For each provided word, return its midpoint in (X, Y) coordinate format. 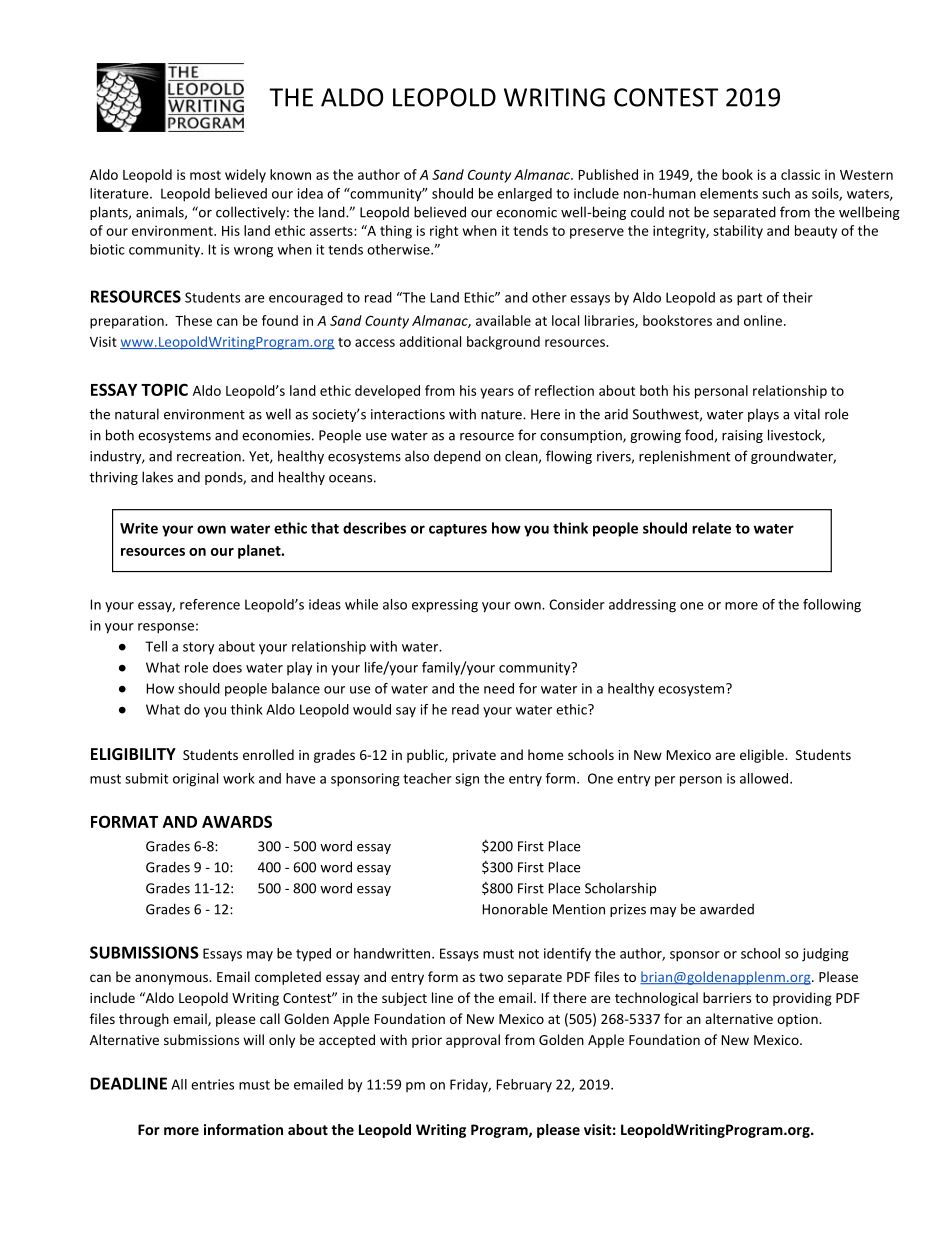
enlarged (525, 195)
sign (467, 780)
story (198, 648)
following (832, 606)
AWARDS (237, 821)
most (205, 175)
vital (807, 414)
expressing (445, 606)
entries (212, 1084)
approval (473, 1041)
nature (502, 415)
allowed (764, 778)
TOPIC (164, 389)
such (776, 193)
